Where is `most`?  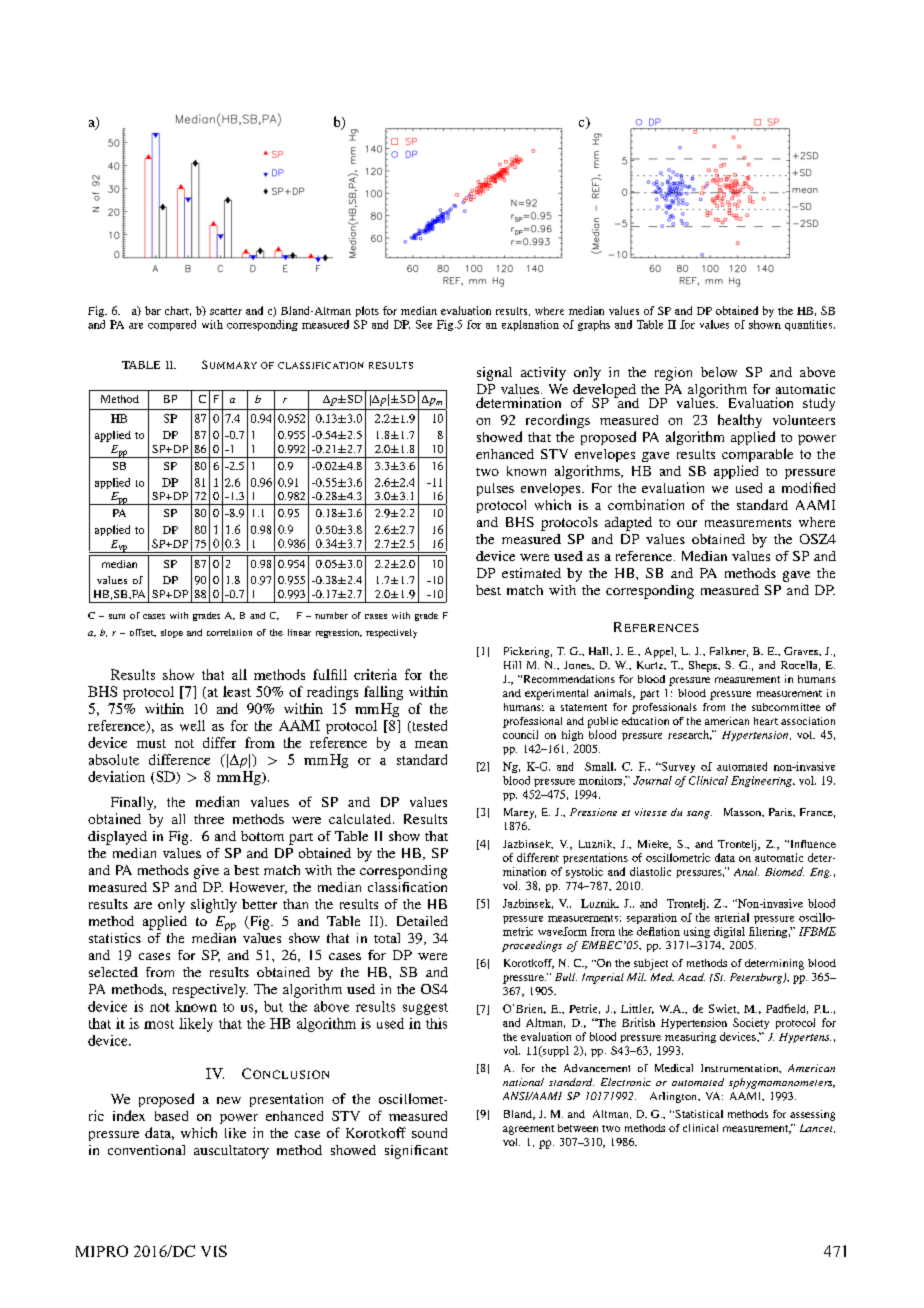
most is located at coordinates (159, 1024).
